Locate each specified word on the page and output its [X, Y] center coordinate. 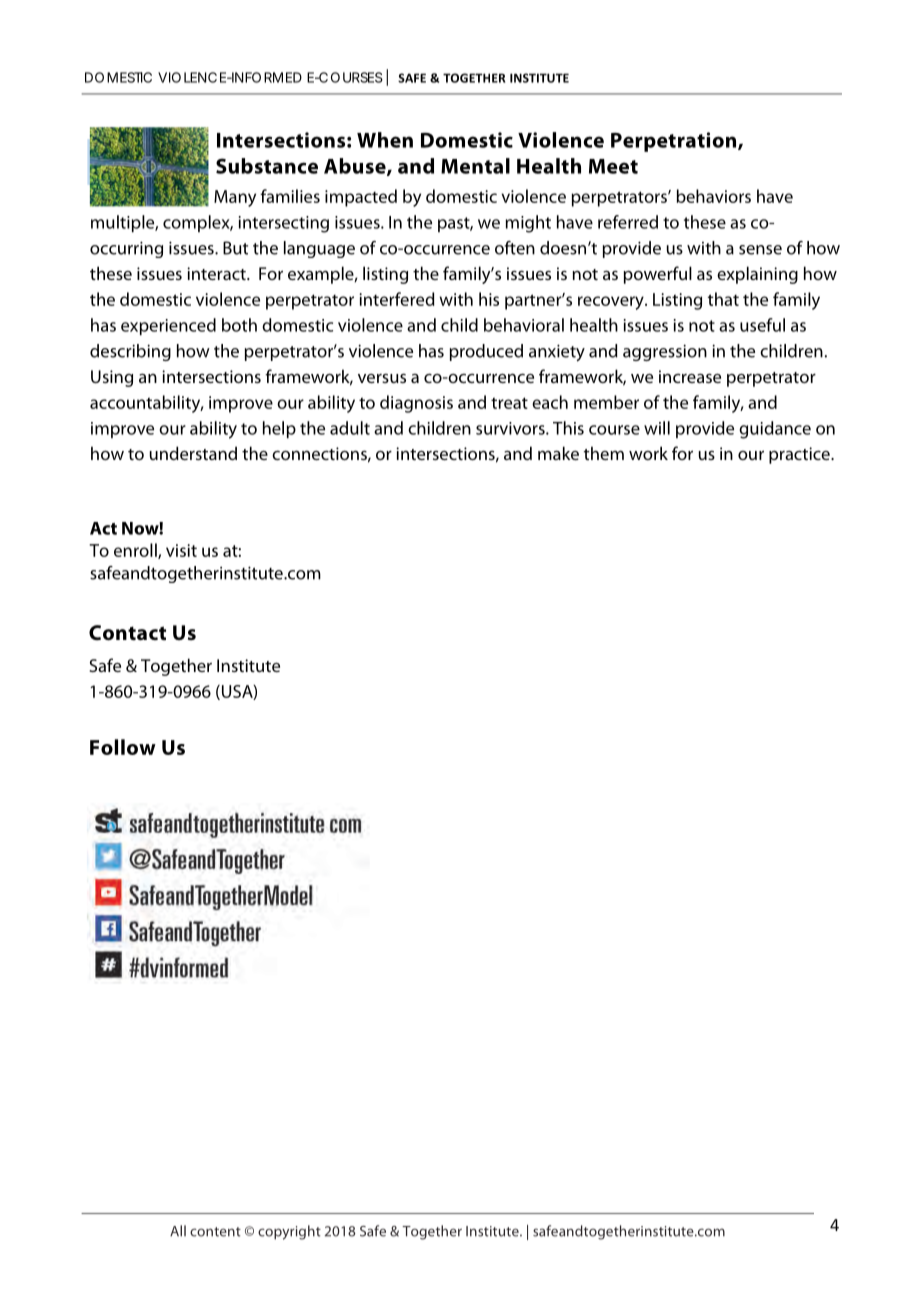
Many [235, 198]
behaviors [714, 196]
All [178, 1231]
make [558, 453]
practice [800, 455]
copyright [289, 1232]
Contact [127, 633]
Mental [475, 166]
